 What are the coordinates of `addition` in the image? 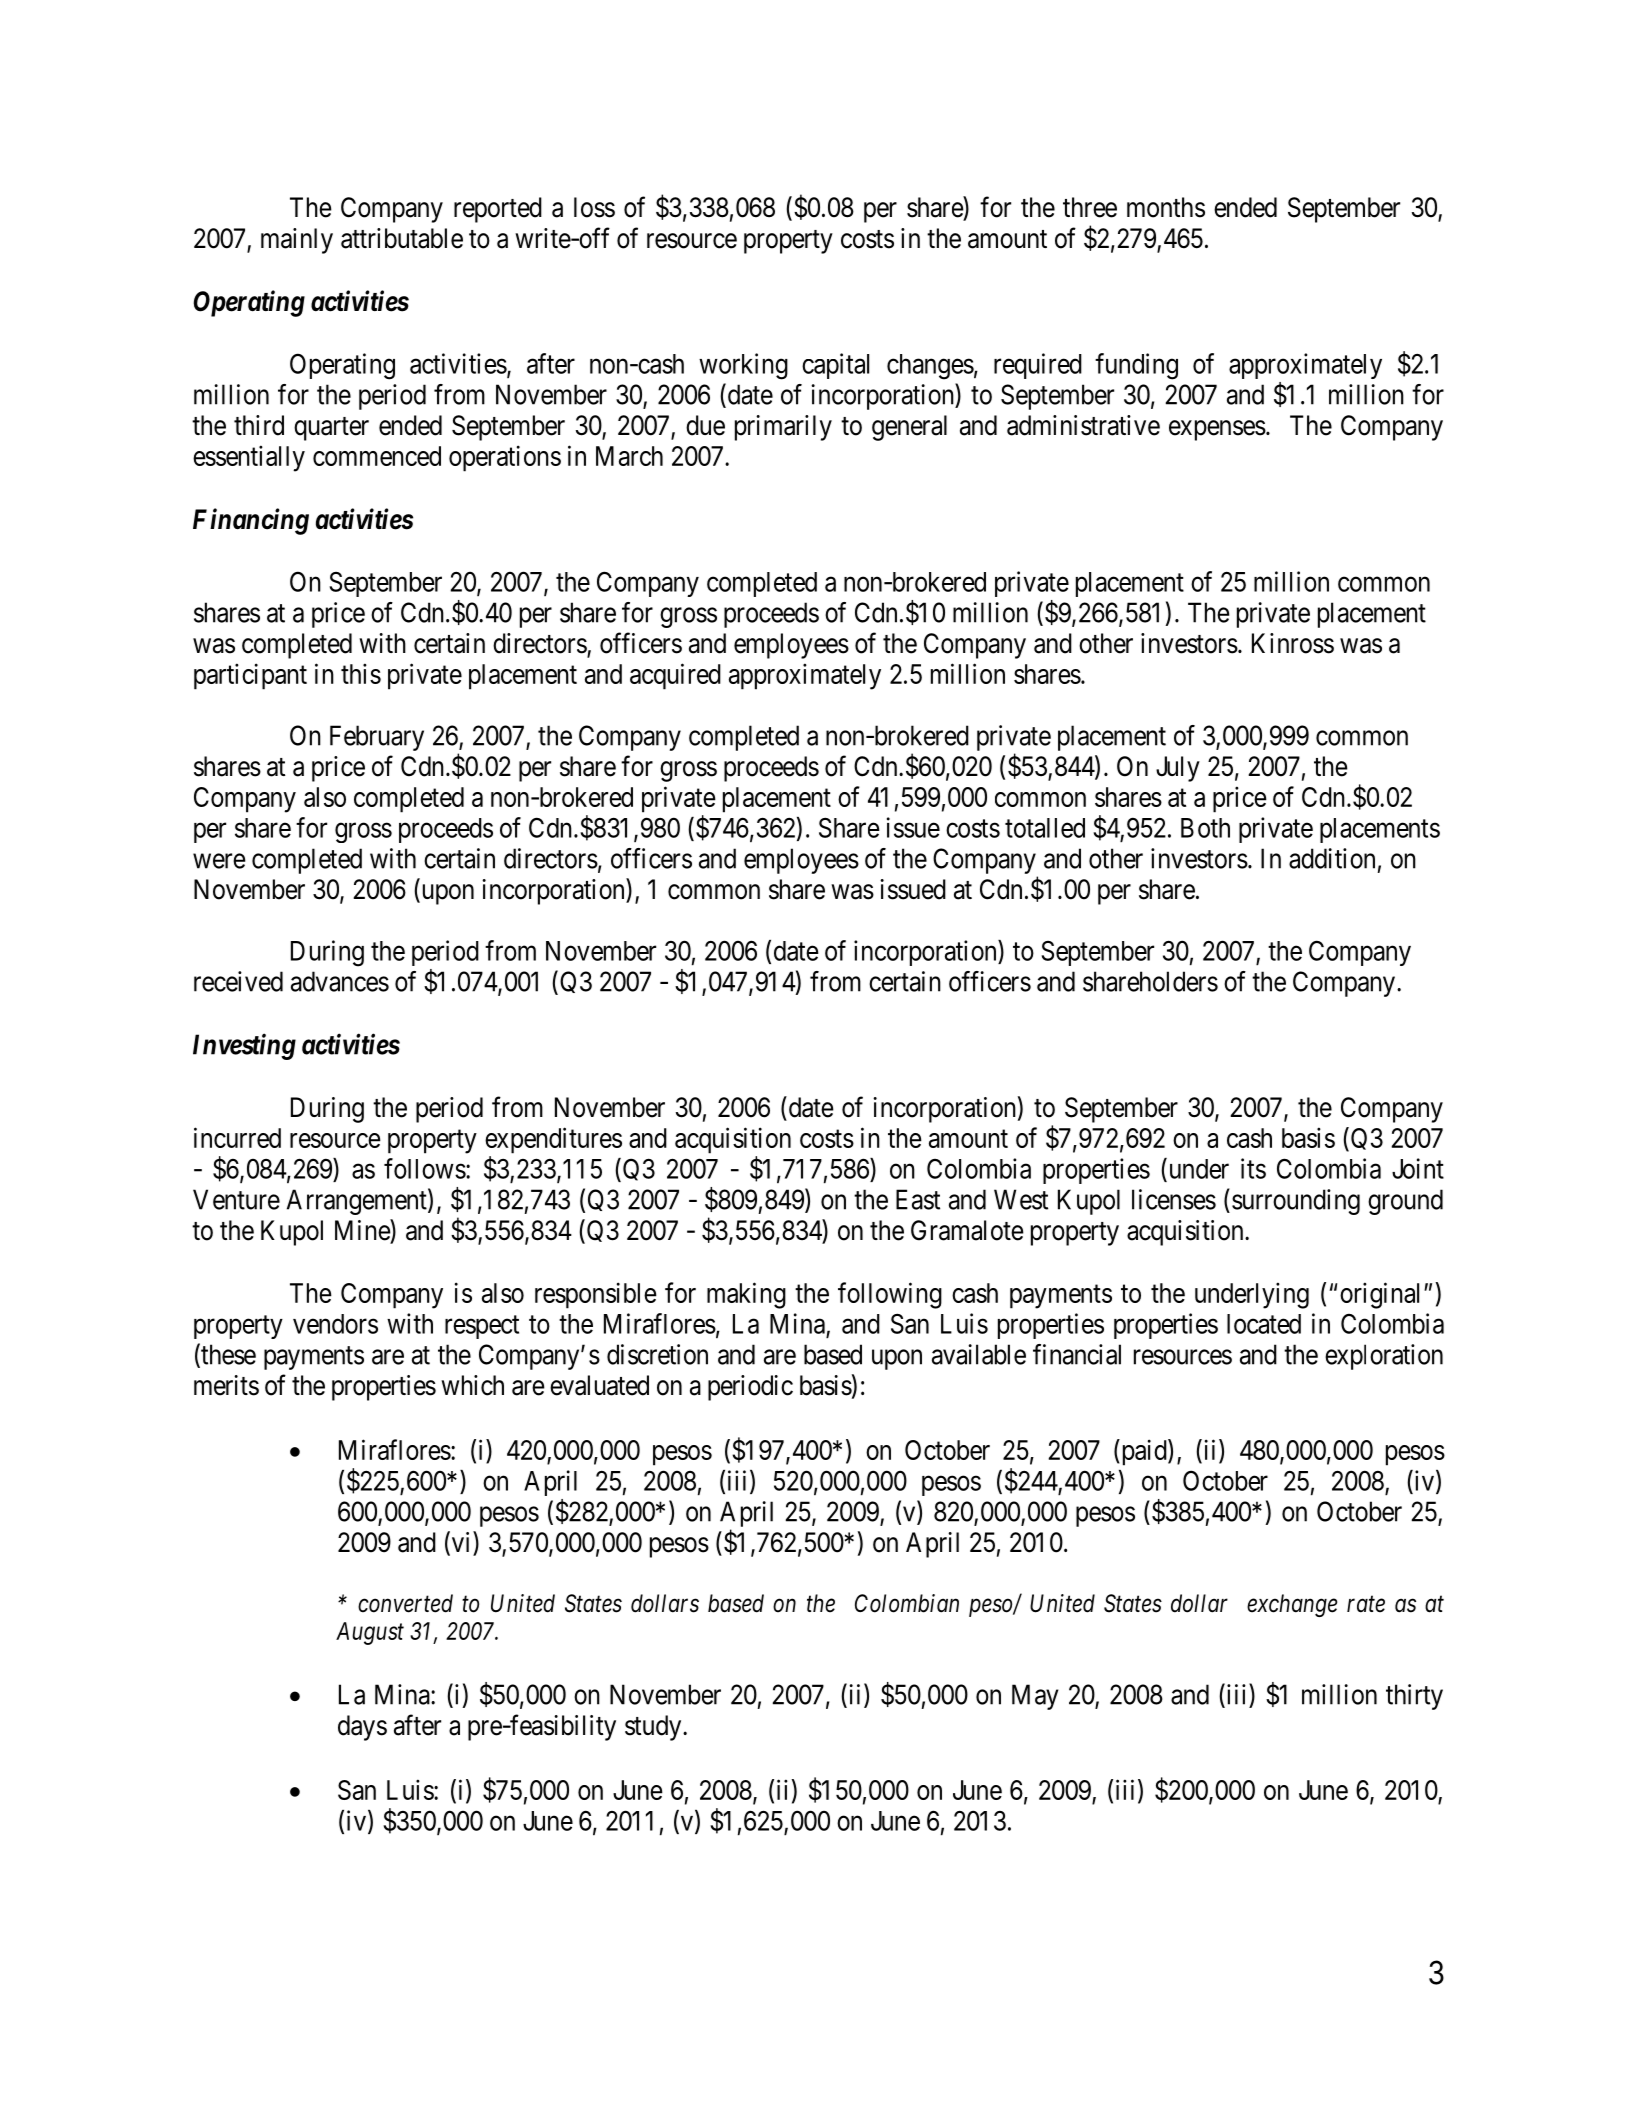 It's located at (1332, 858).
